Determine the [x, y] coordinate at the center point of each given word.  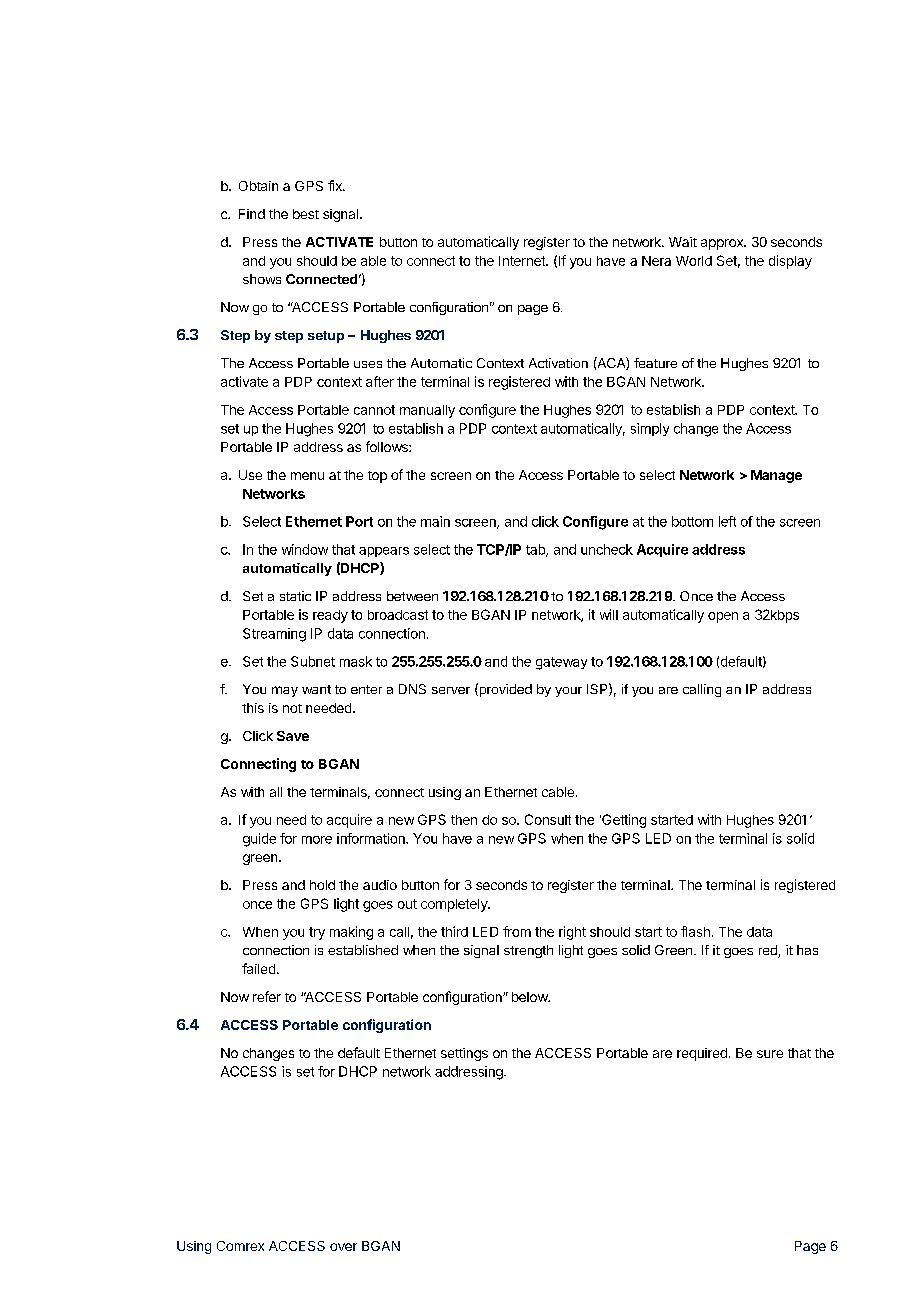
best [306, 214]
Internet [523, 261]
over [343, 1247]
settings [464, 1054]
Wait [683, 242]
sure [770, 1054]
